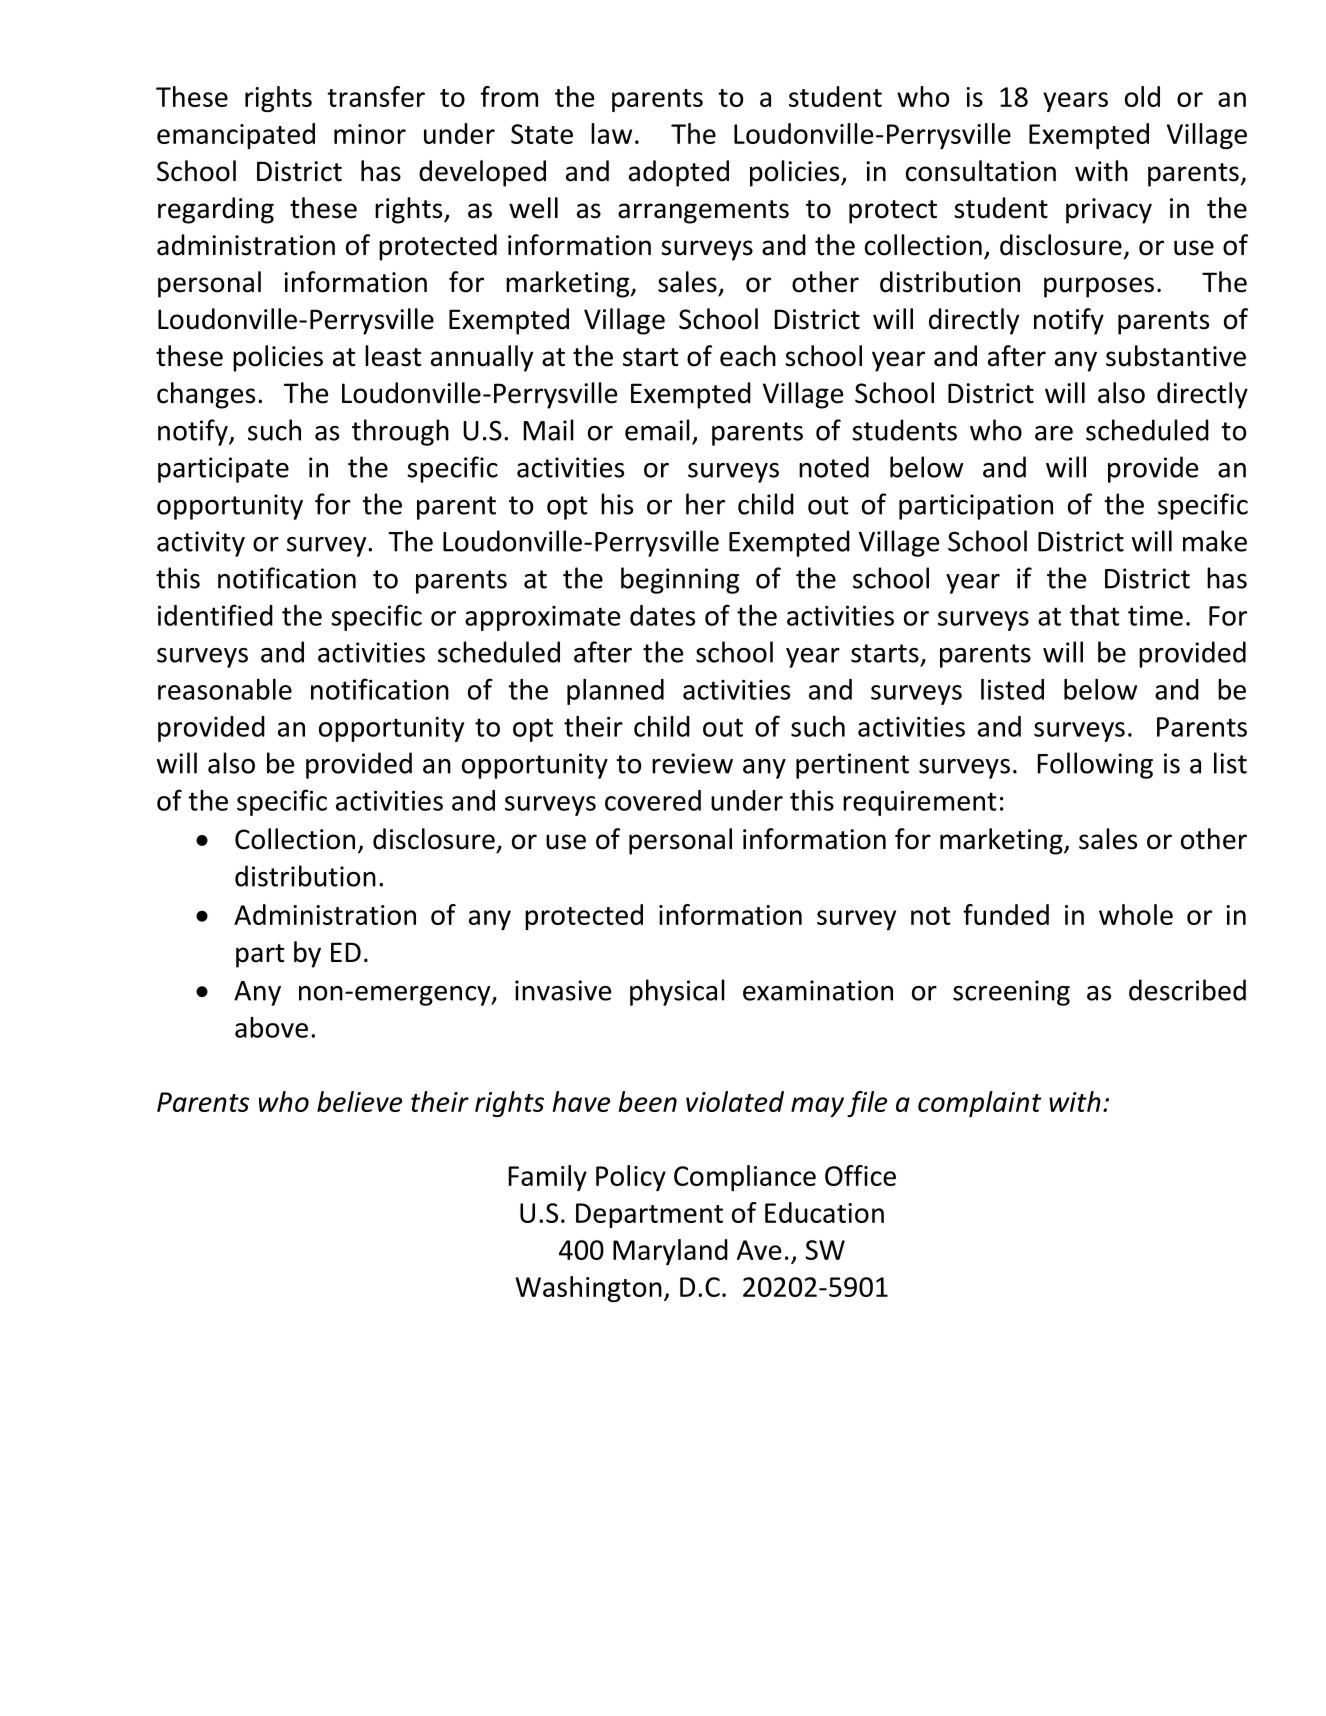  What do you see at coordinates (225, 689) in the page?
I see `reasonable` at bounding box center [225, 689].
